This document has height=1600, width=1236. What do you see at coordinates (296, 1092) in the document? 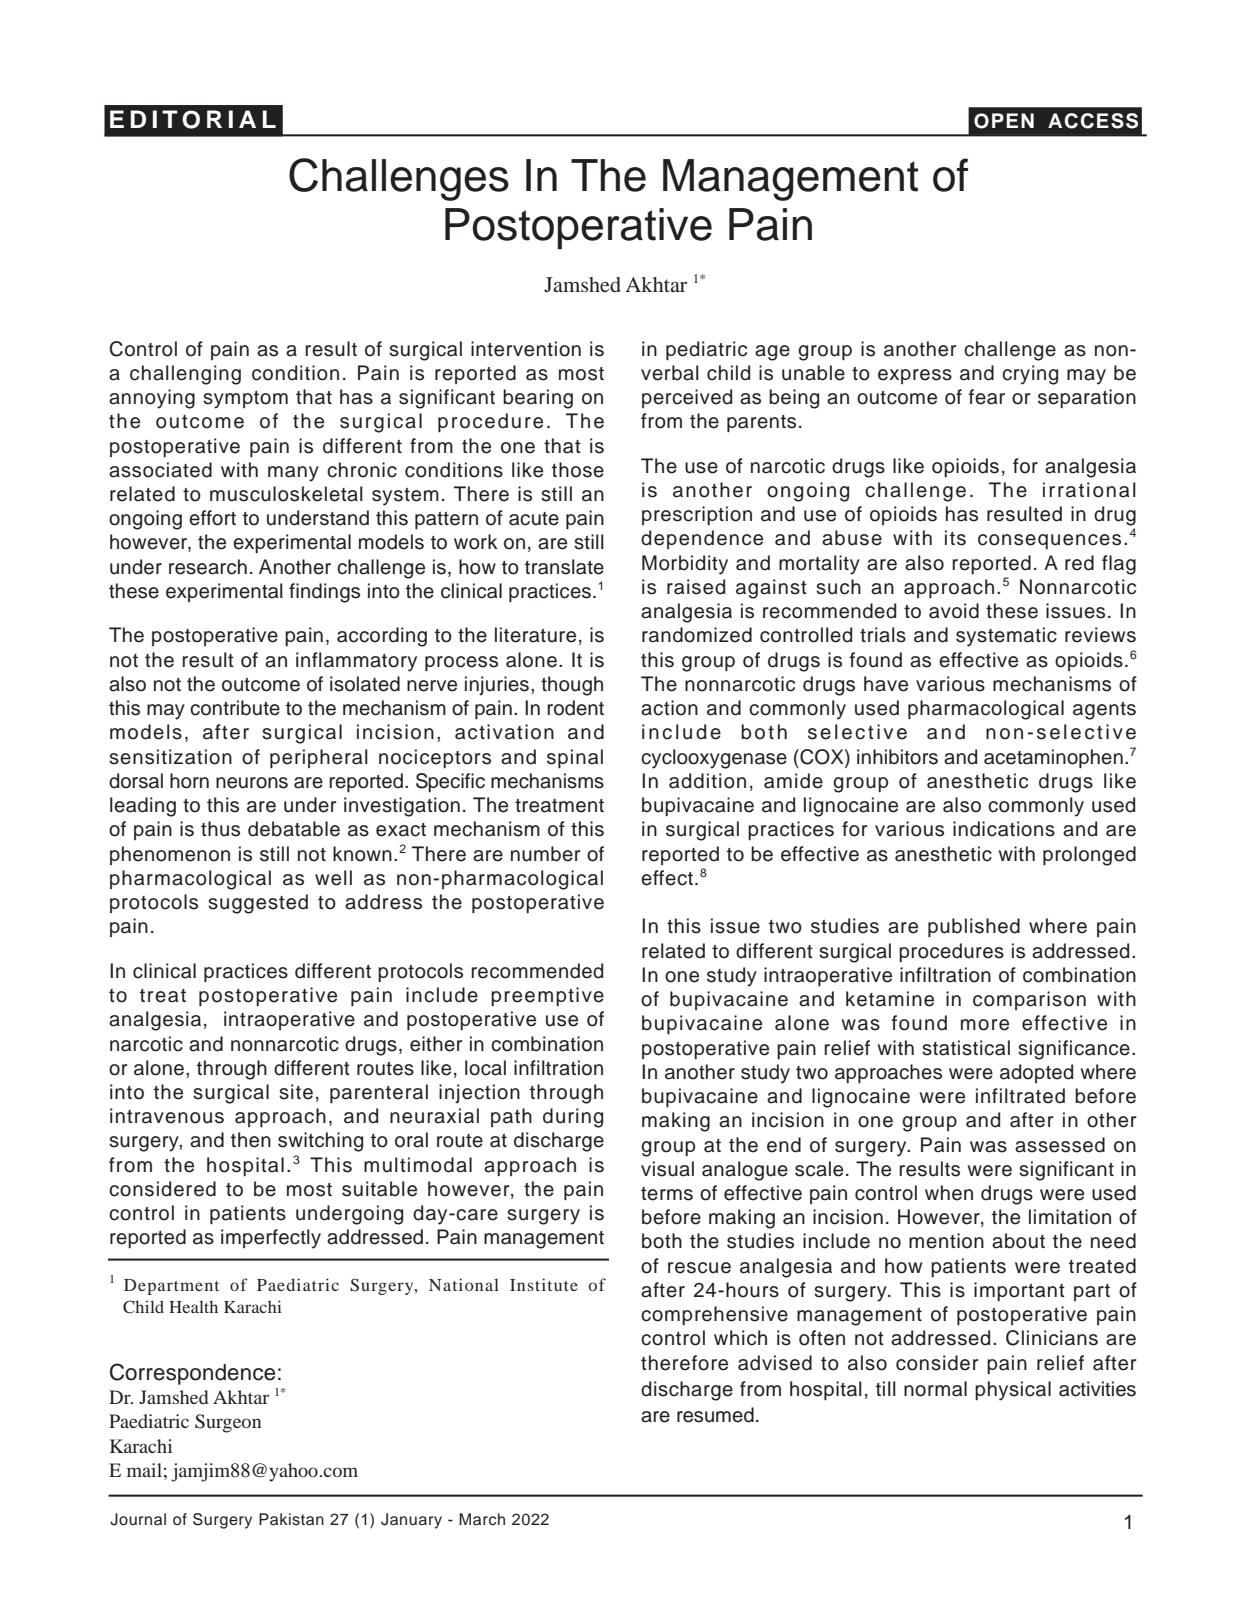
I see `site` at bounding box center [296, 1092].
